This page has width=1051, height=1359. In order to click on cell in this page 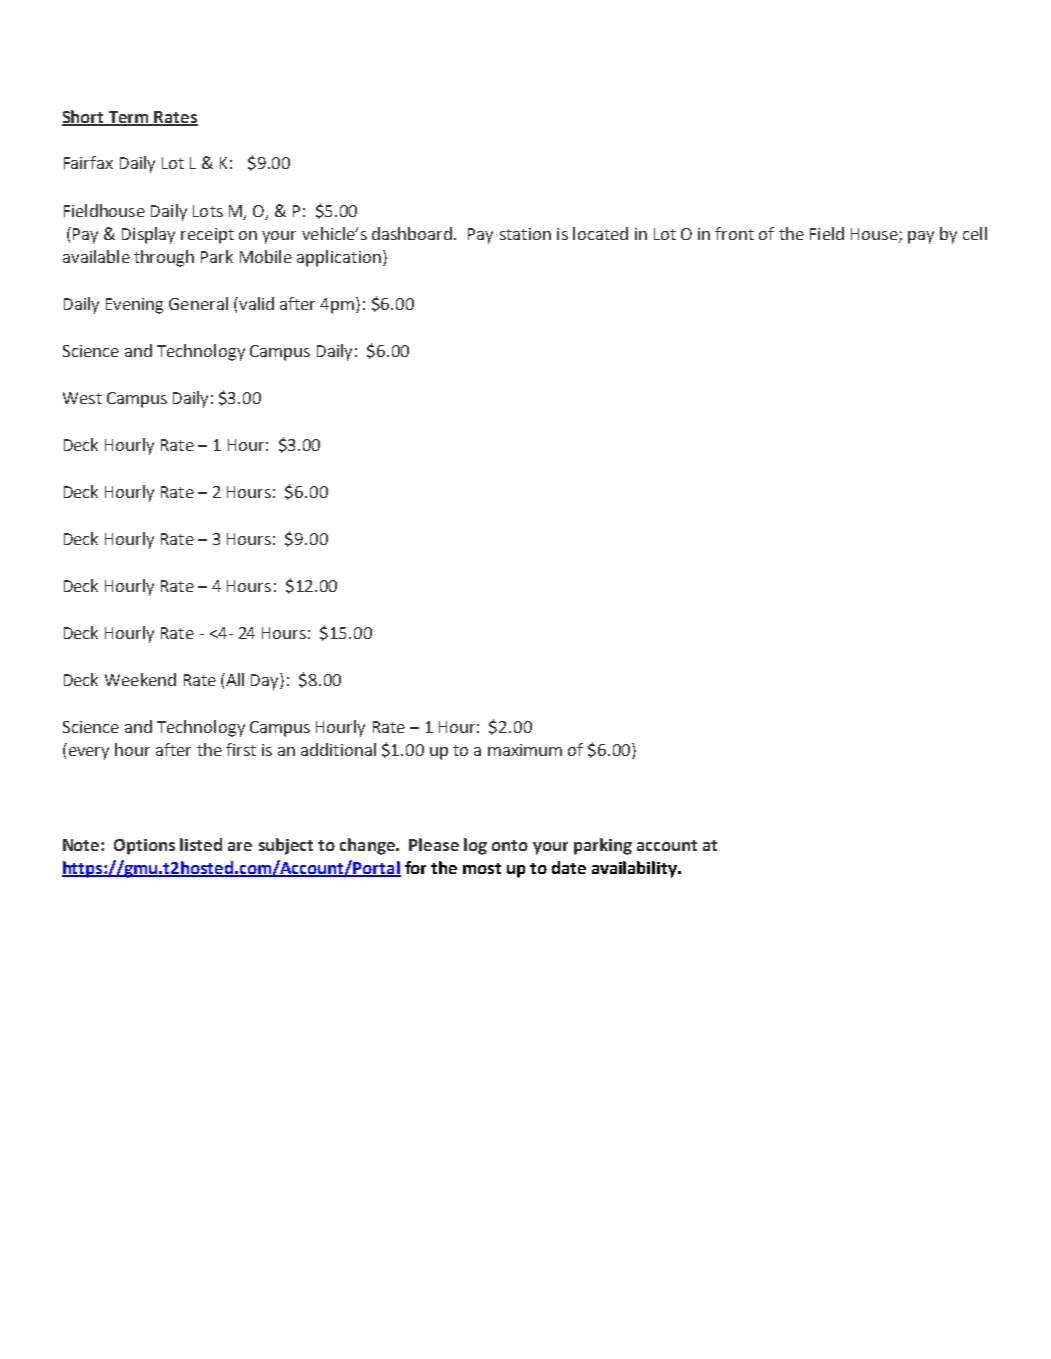, I will do `click(975, 233)`.
